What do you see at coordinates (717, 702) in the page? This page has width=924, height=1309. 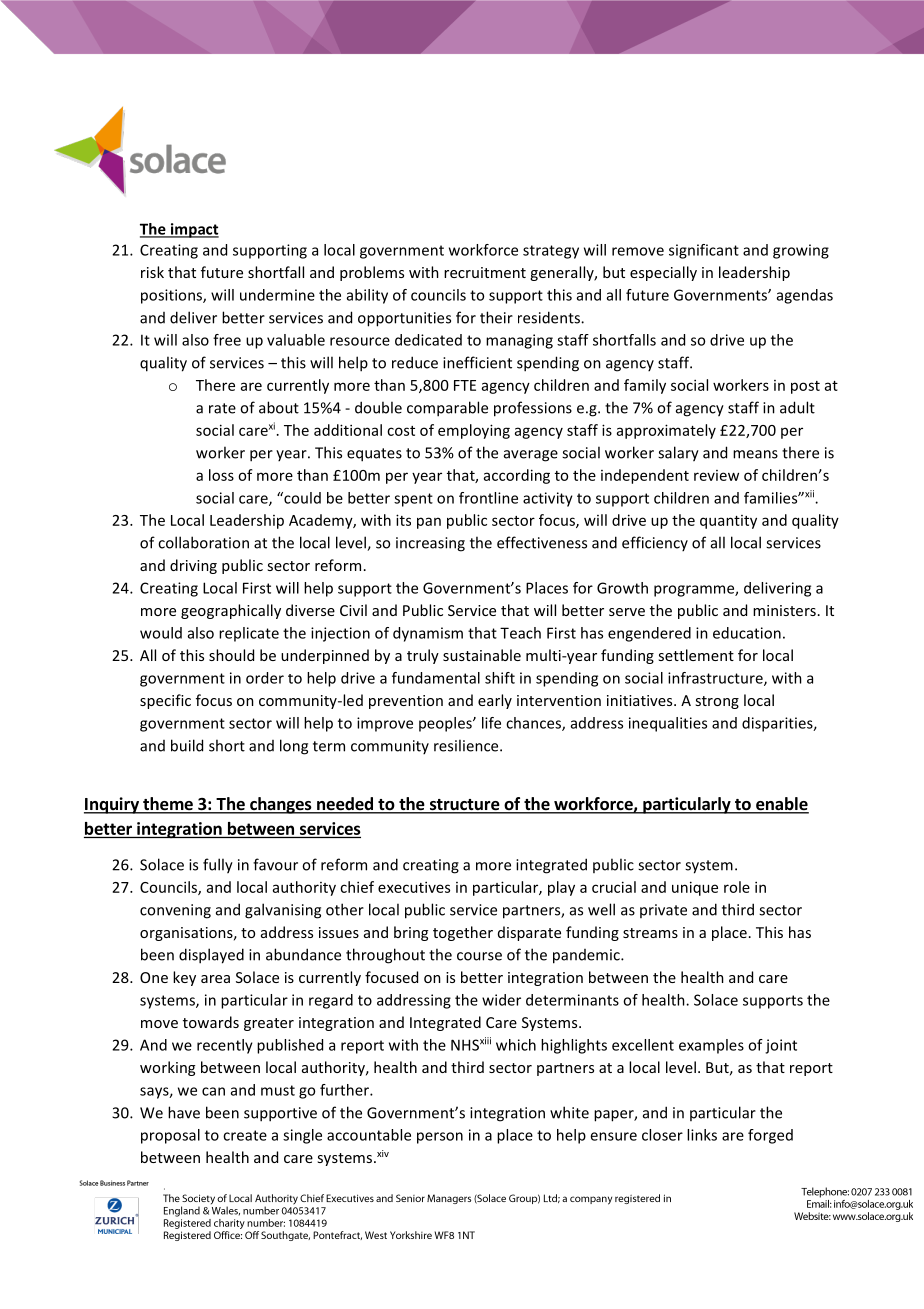 I see `strong` at bounding box center [717, 702].
